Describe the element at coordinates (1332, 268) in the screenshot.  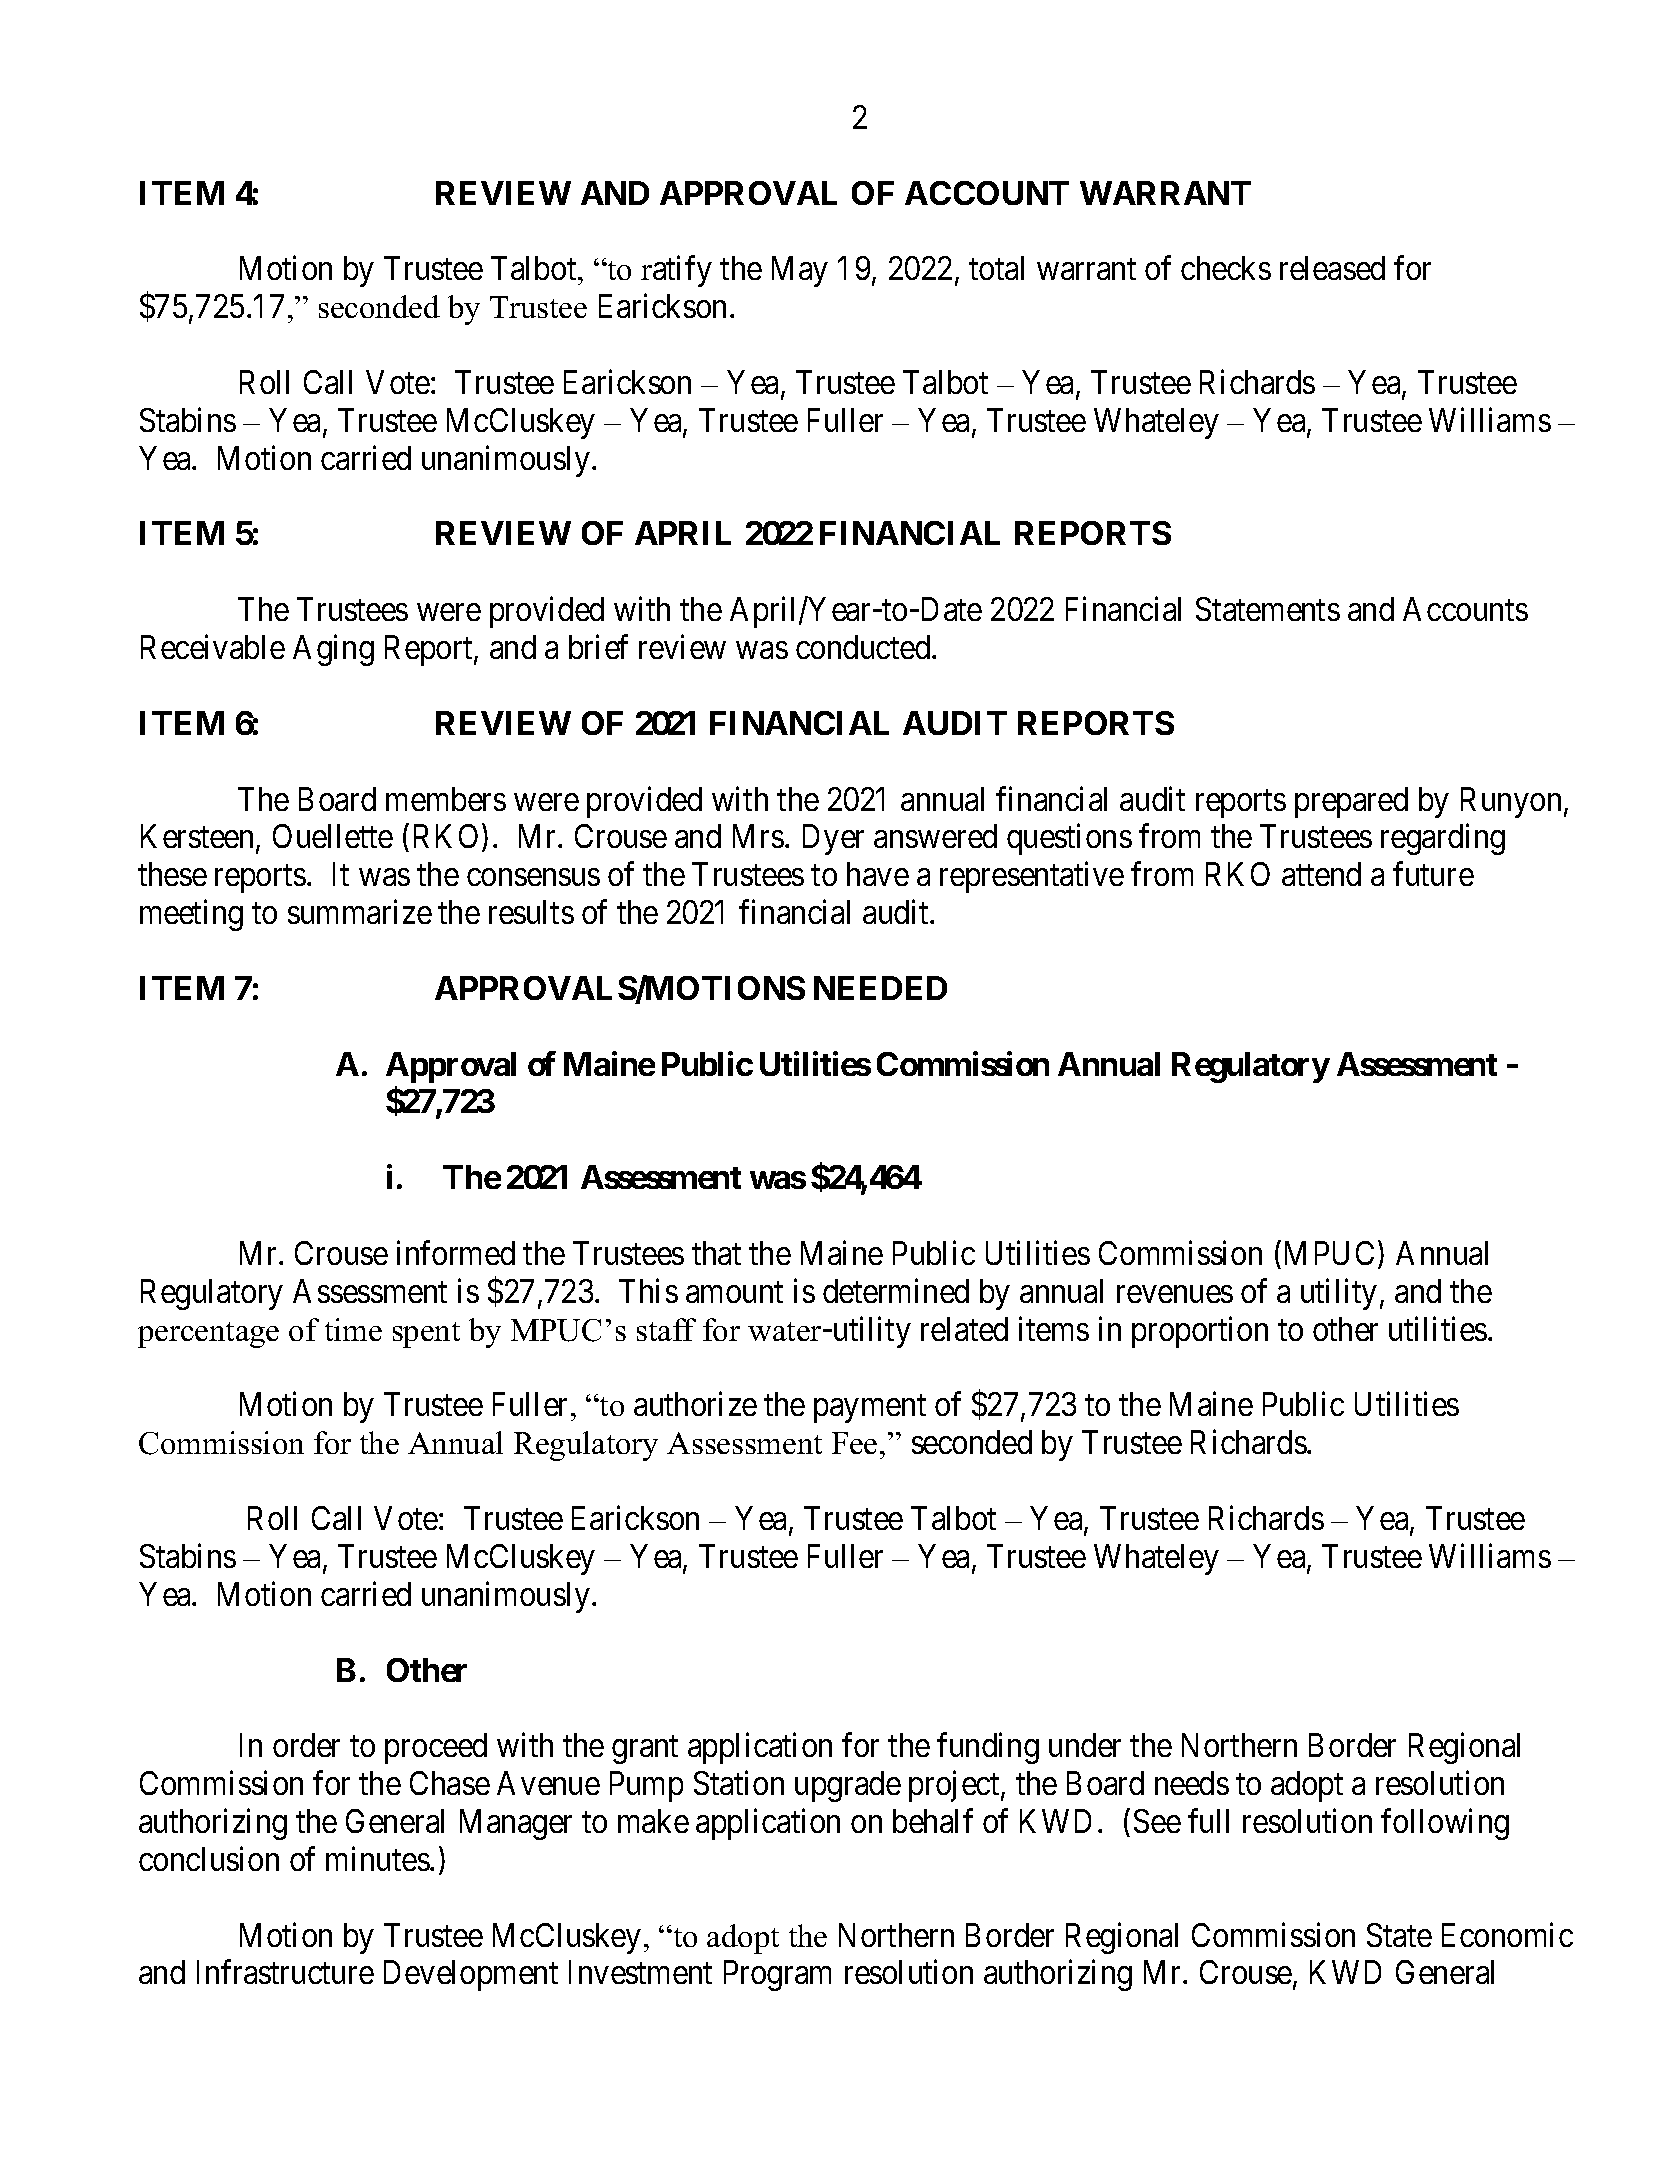
I see `released` at that location.
